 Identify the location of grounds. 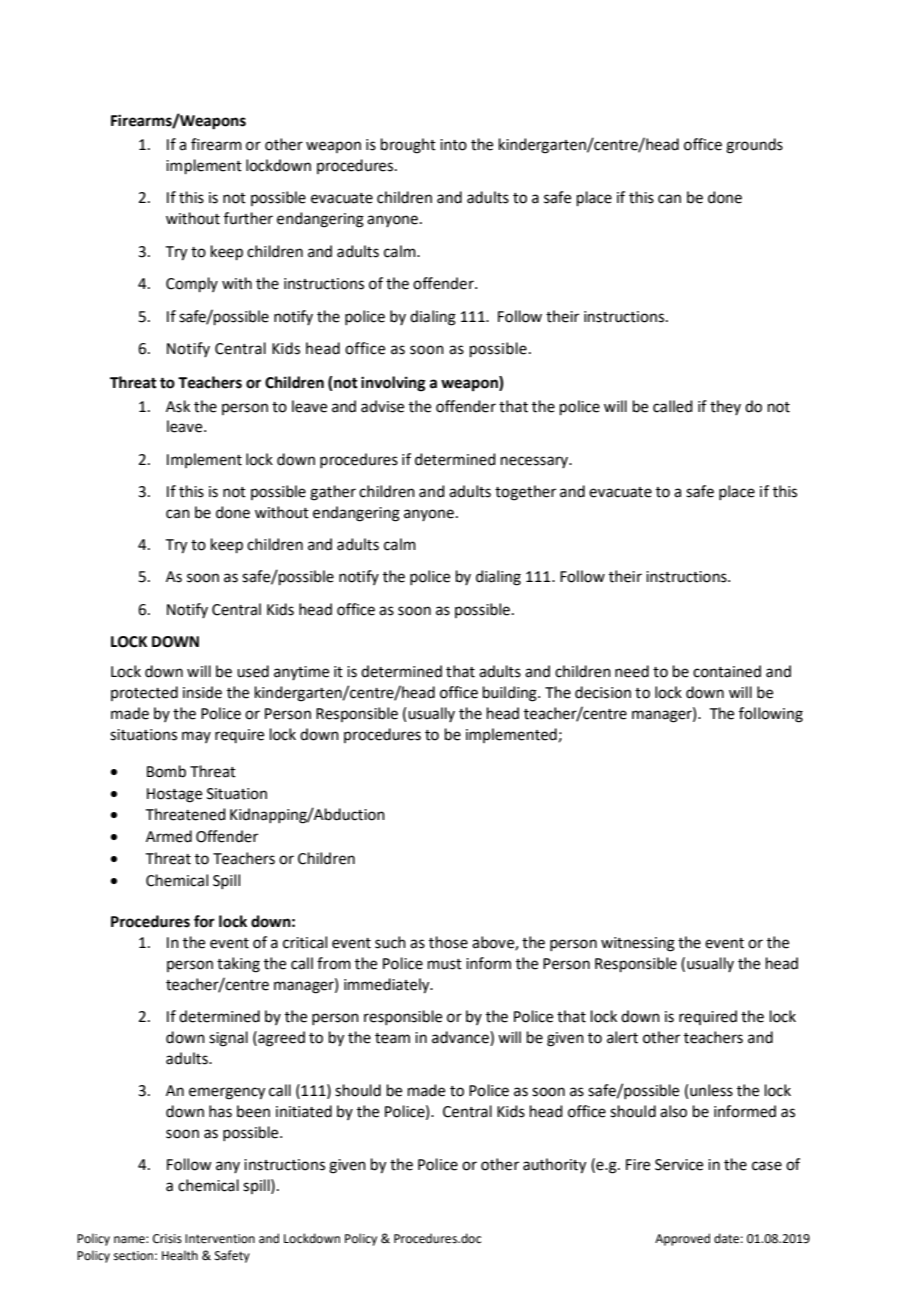
(754, 146).
